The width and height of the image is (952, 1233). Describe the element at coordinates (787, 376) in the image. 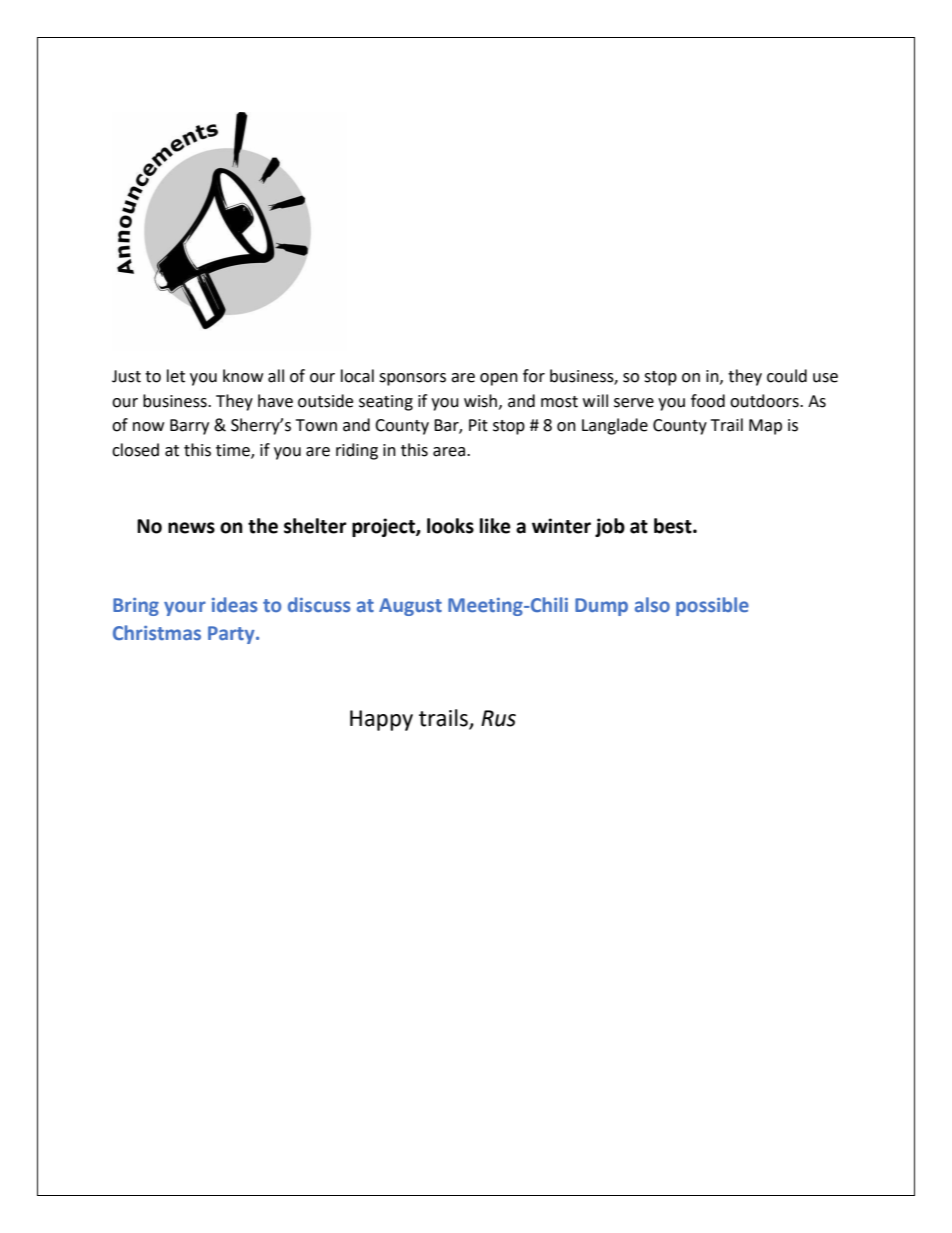

I see `could` at that location.
